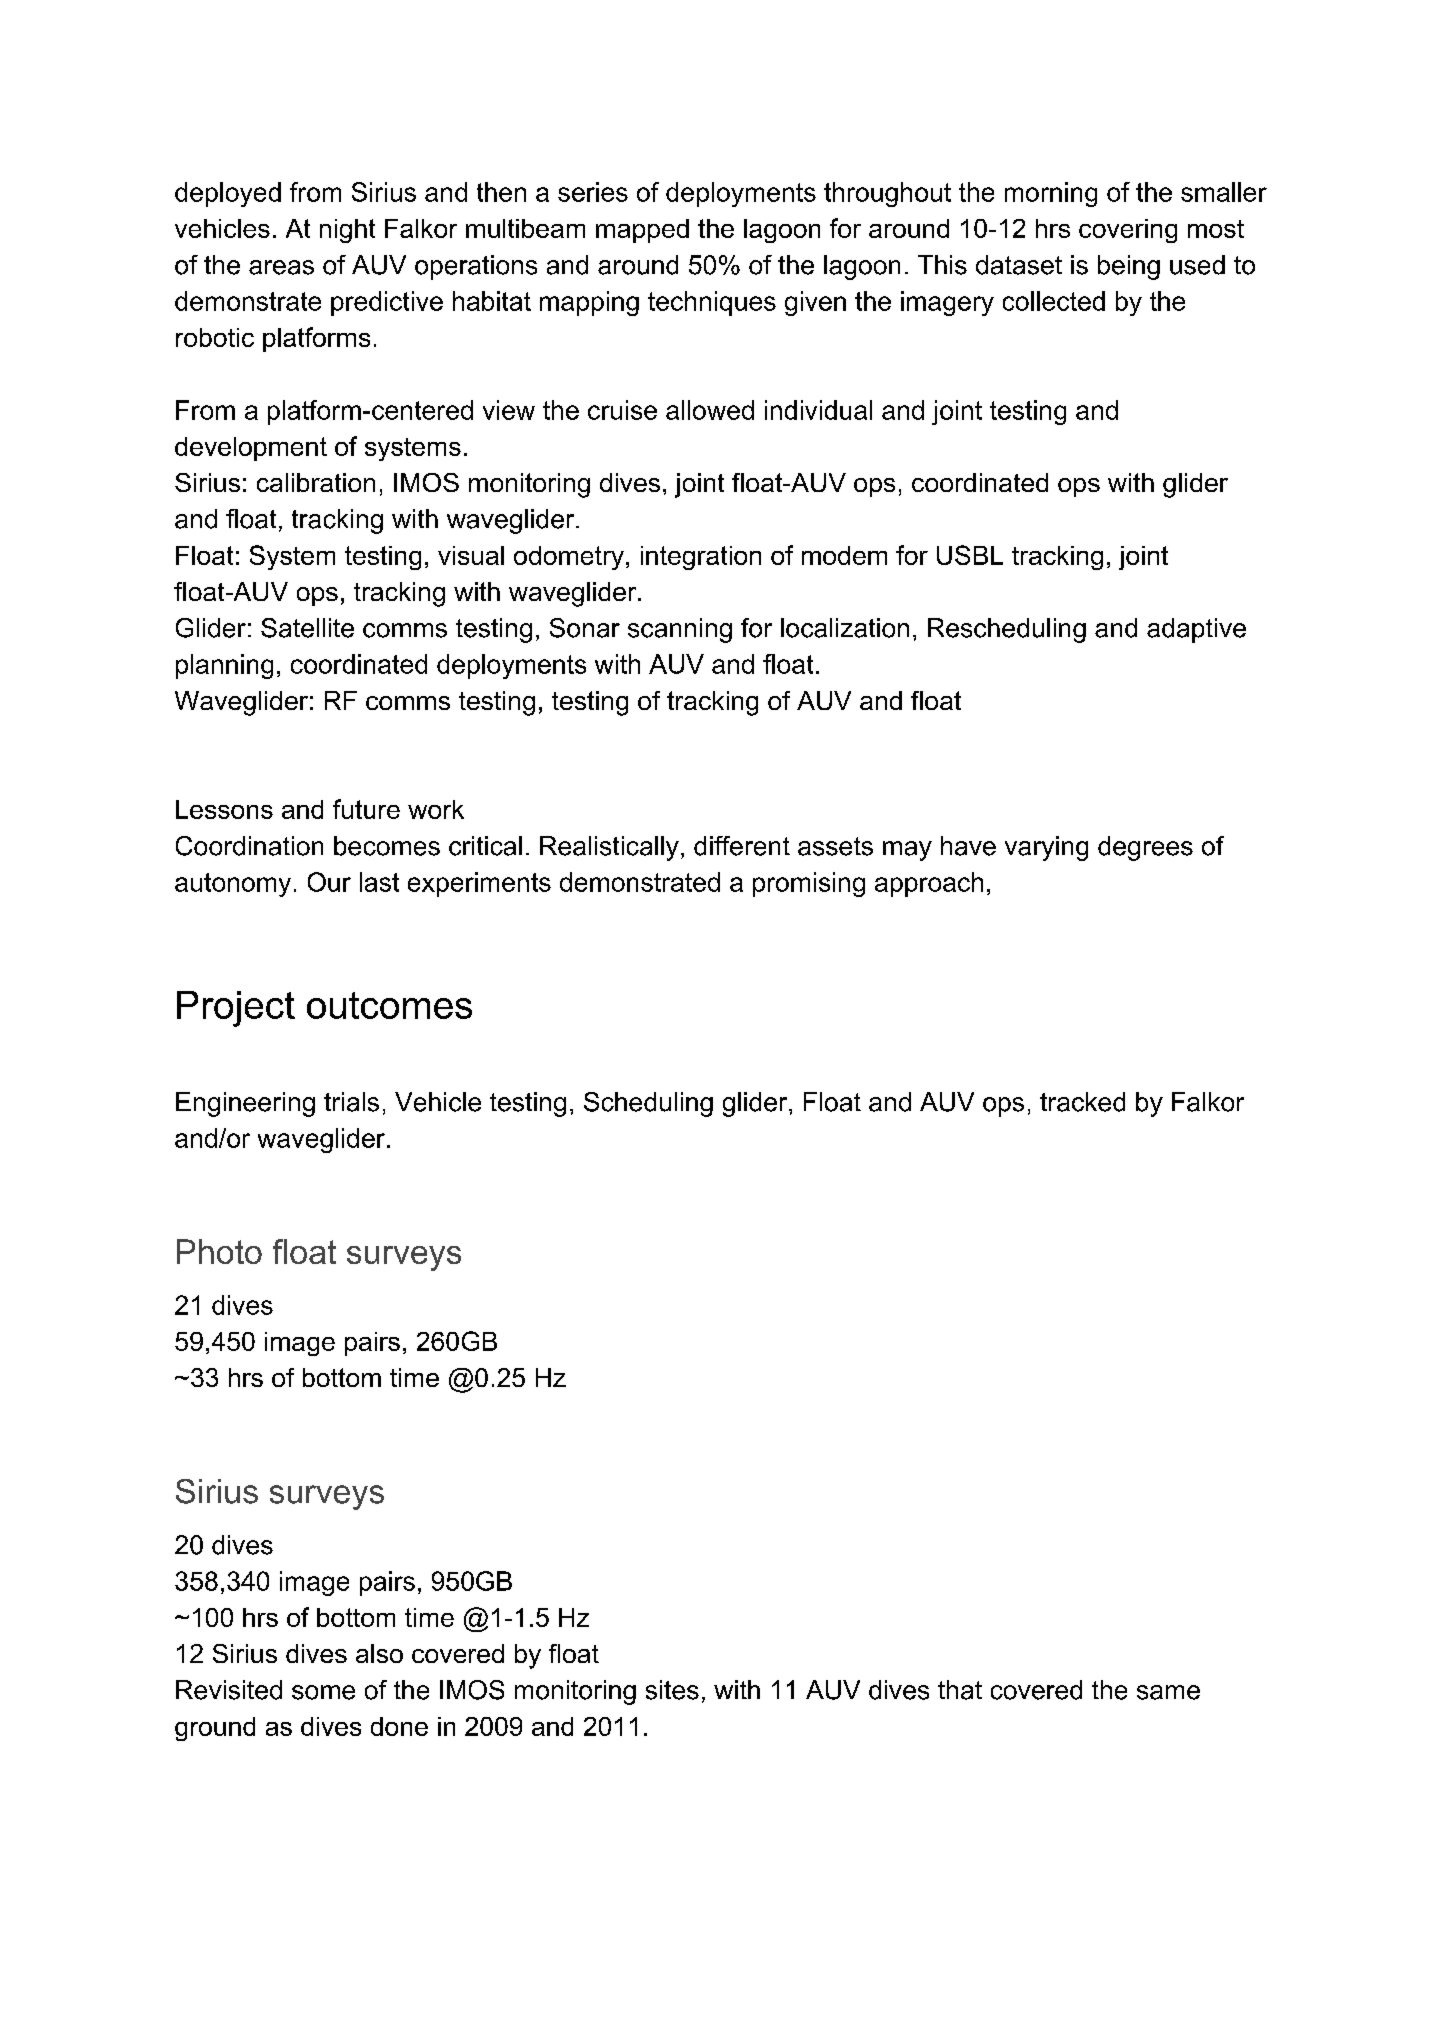 Image resolution: width=1442 pixels, height=2041 pixels. Describe the element at coordinates (672, 1690) in the page. I see `sites` at that location.
